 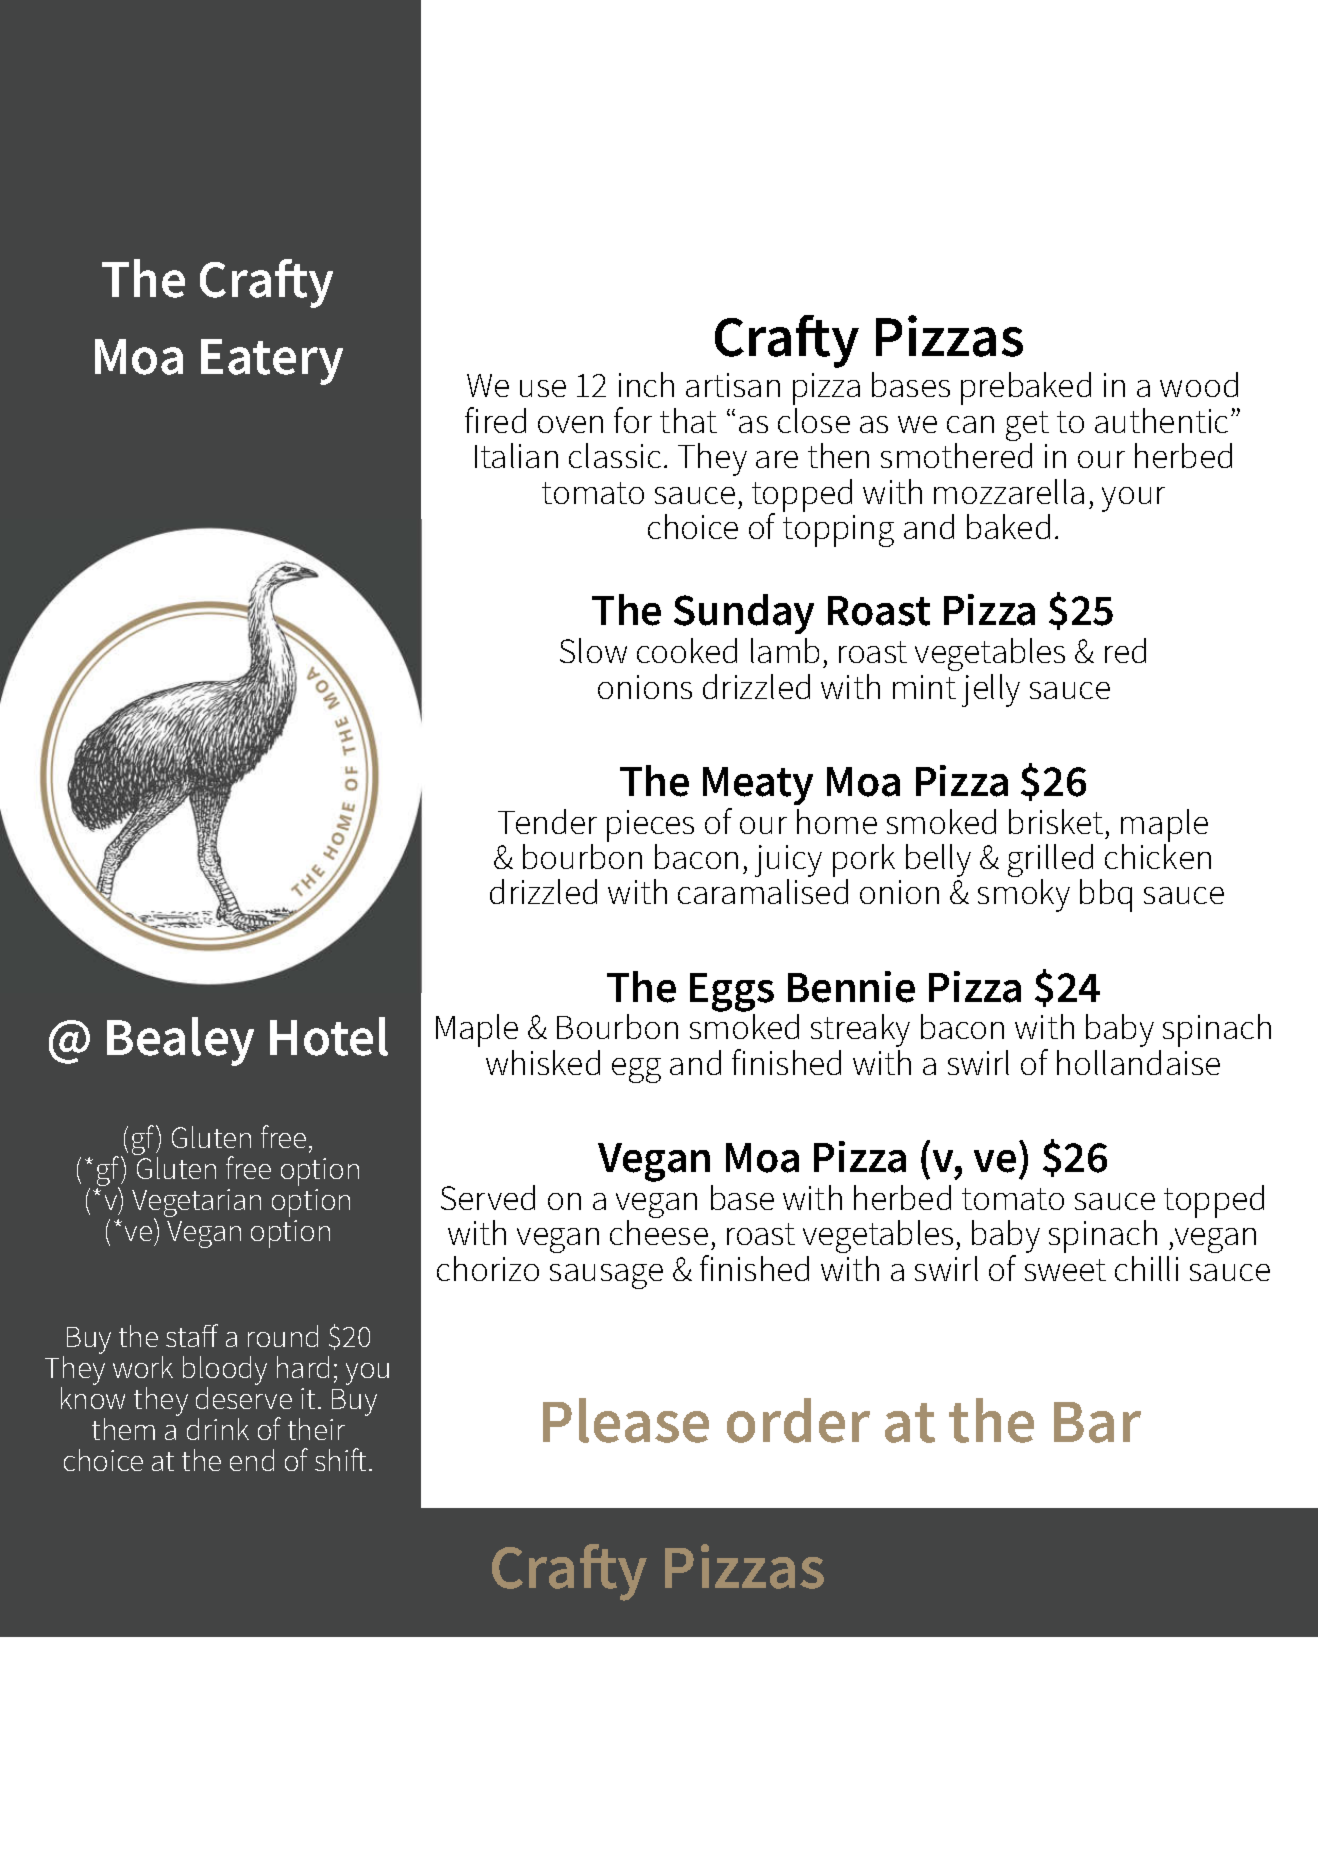 What do you see at coordinates (329, 1036) in the screenshot?
I see `Hotel` at bounding box center [329, 1036].
